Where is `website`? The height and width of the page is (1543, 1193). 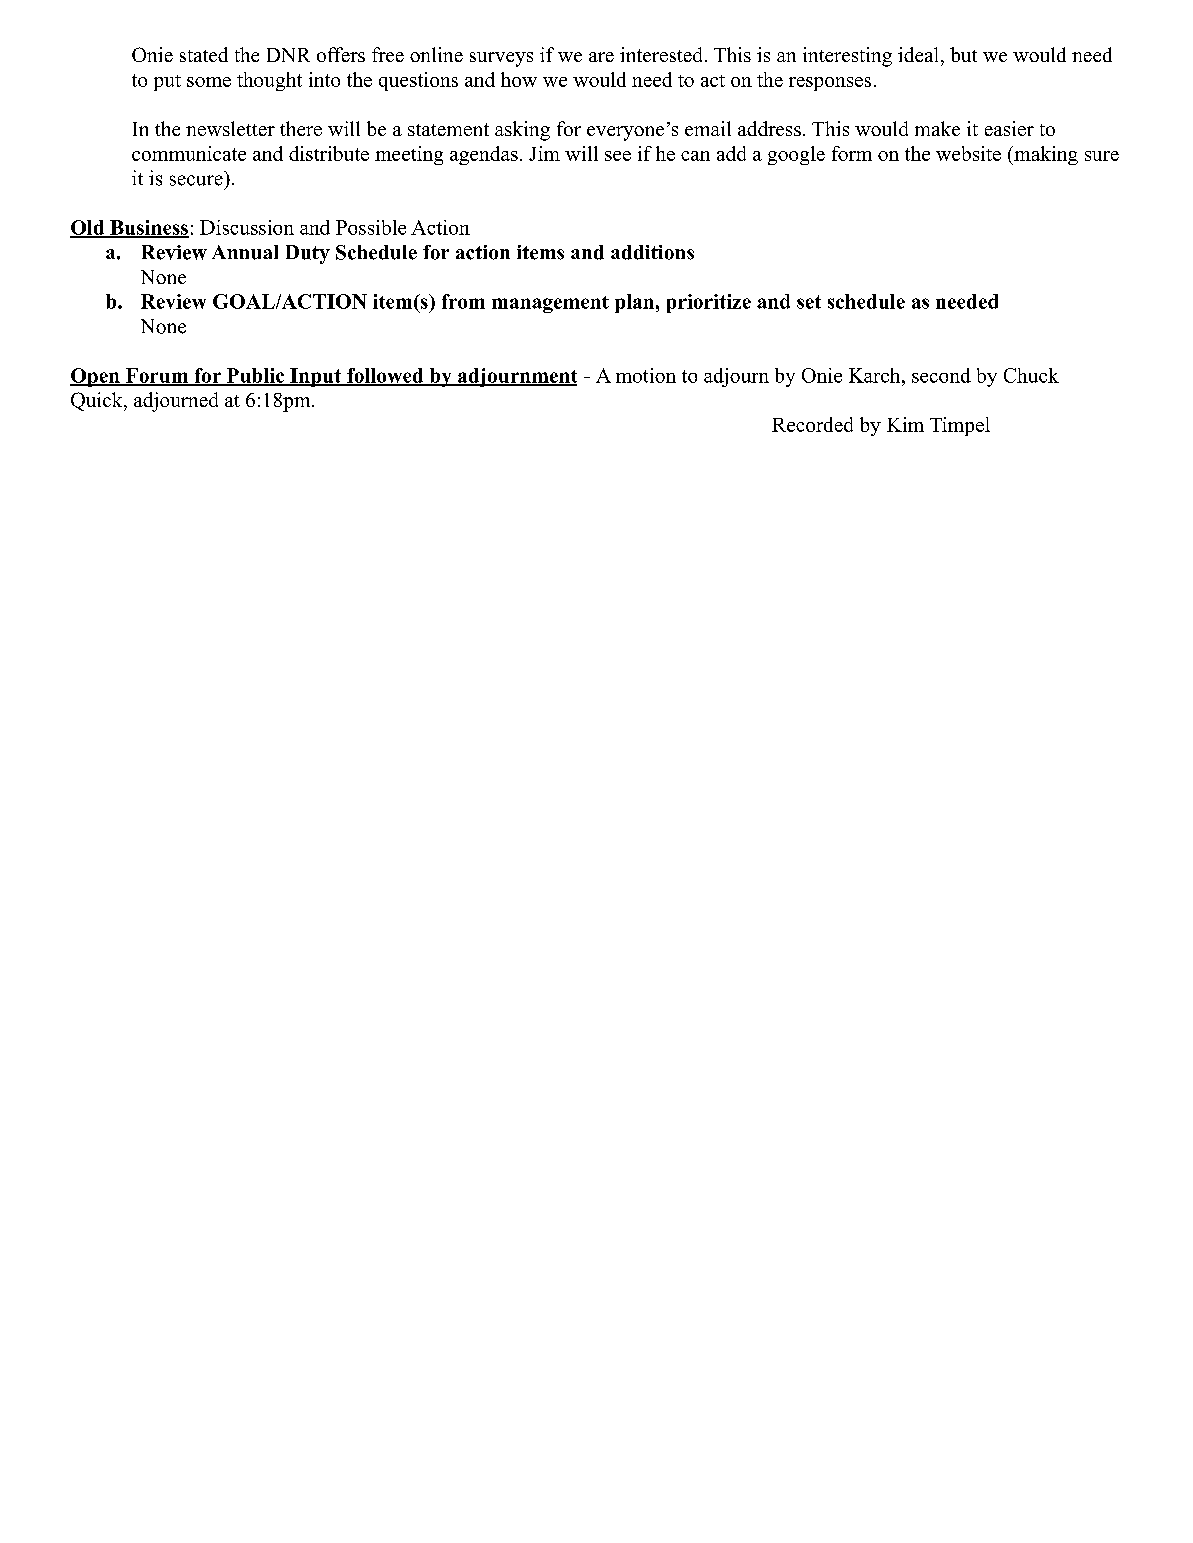
website is located at coordinates (968, 153).
